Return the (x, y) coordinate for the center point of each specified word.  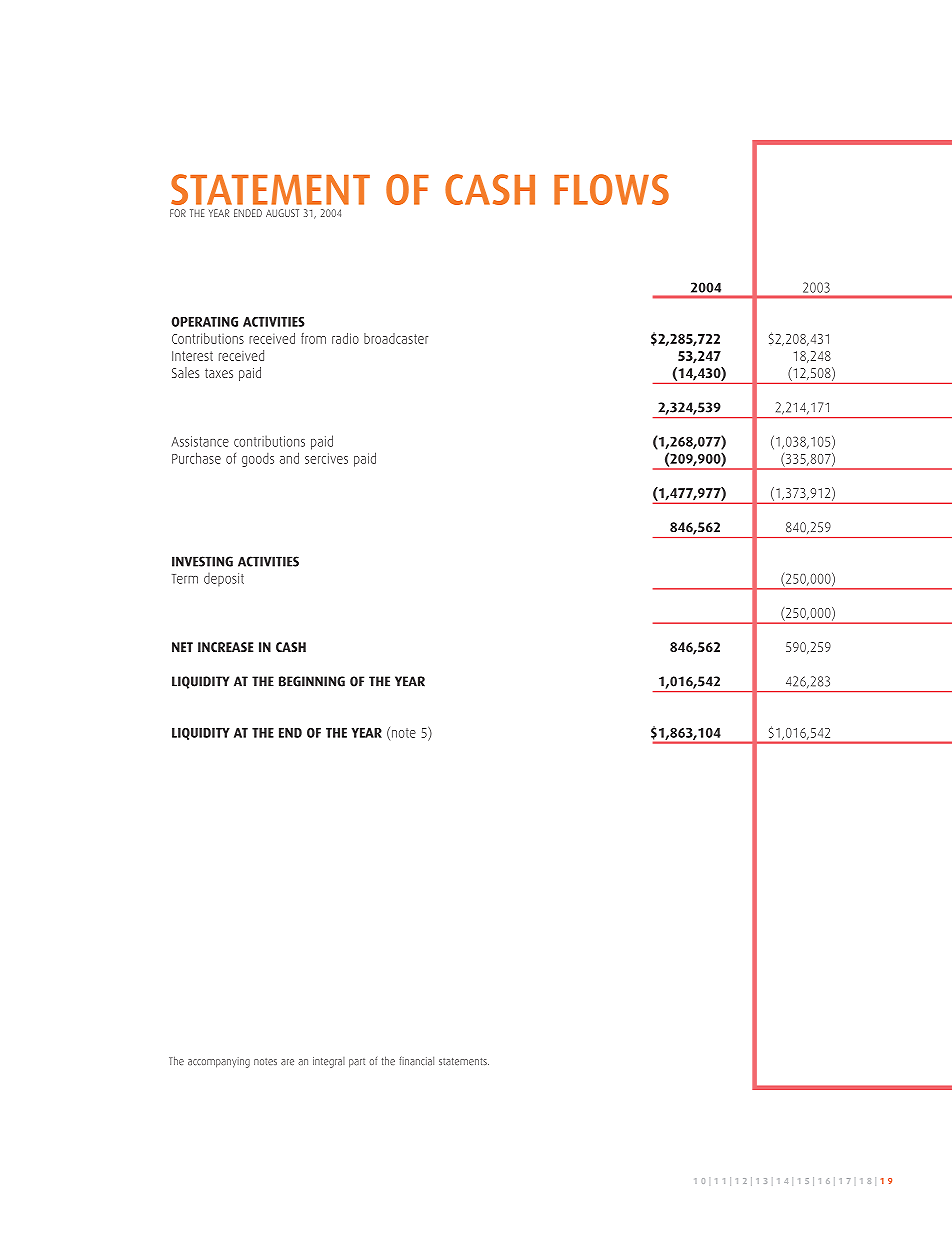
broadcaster (396, 338)
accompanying (219, 1062)
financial (416, 1061)
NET (182, 647)
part (357, 1063)
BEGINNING (312, 681)
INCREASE (225, 647)
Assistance (200, 441)
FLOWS (611, 189)
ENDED (248, 213)
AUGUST (282, 213)
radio (345, 338)
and (289, 458)
